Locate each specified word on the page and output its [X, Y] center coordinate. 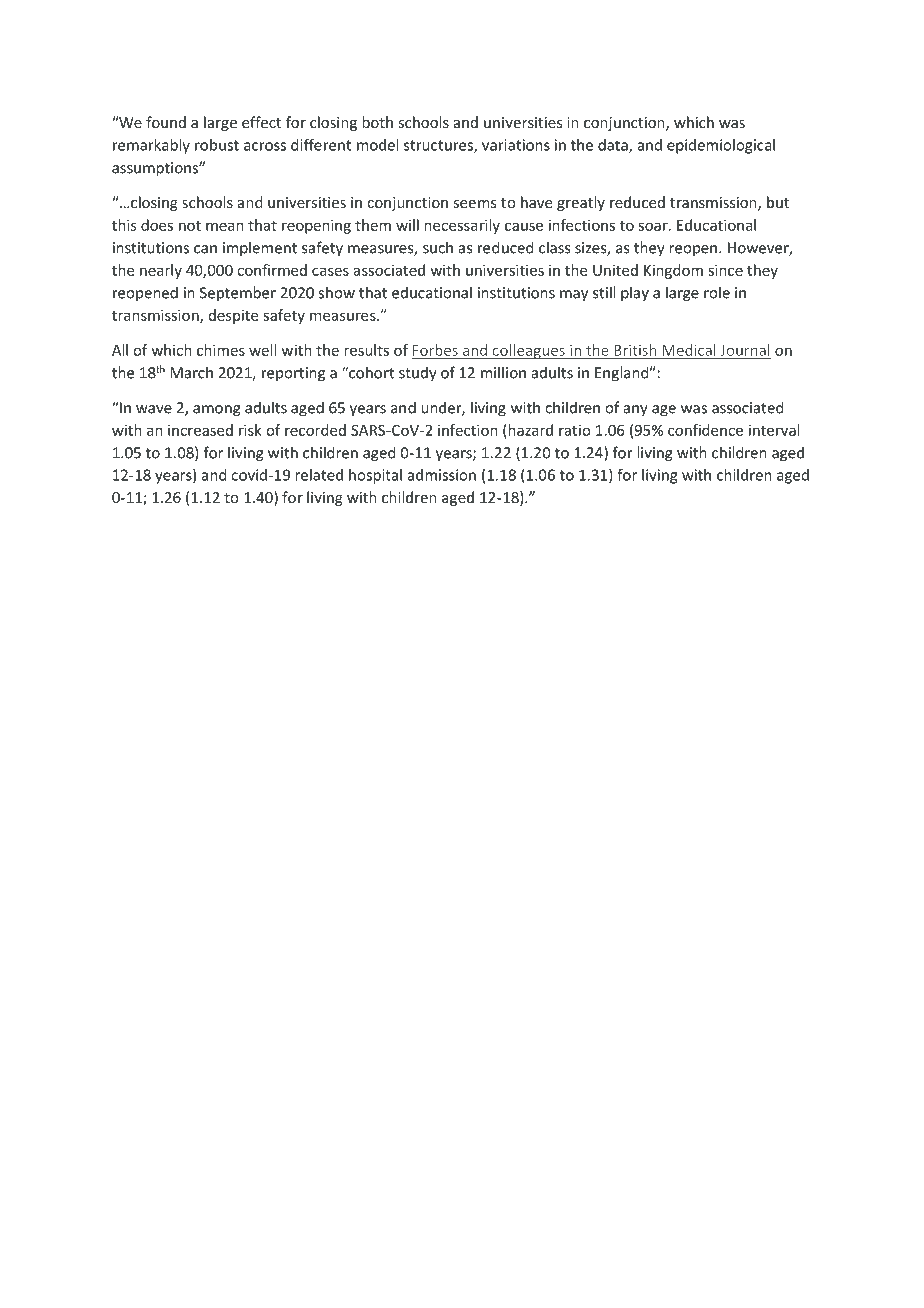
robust [217, 145]
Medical [689, 350]
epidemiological [721, 146]
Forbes [435, 350]
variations [516, 145]
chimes [221, 350]
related [319, 475]
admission [441, 475]
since [725, 270]
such [438, 247]
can [205, 249]
